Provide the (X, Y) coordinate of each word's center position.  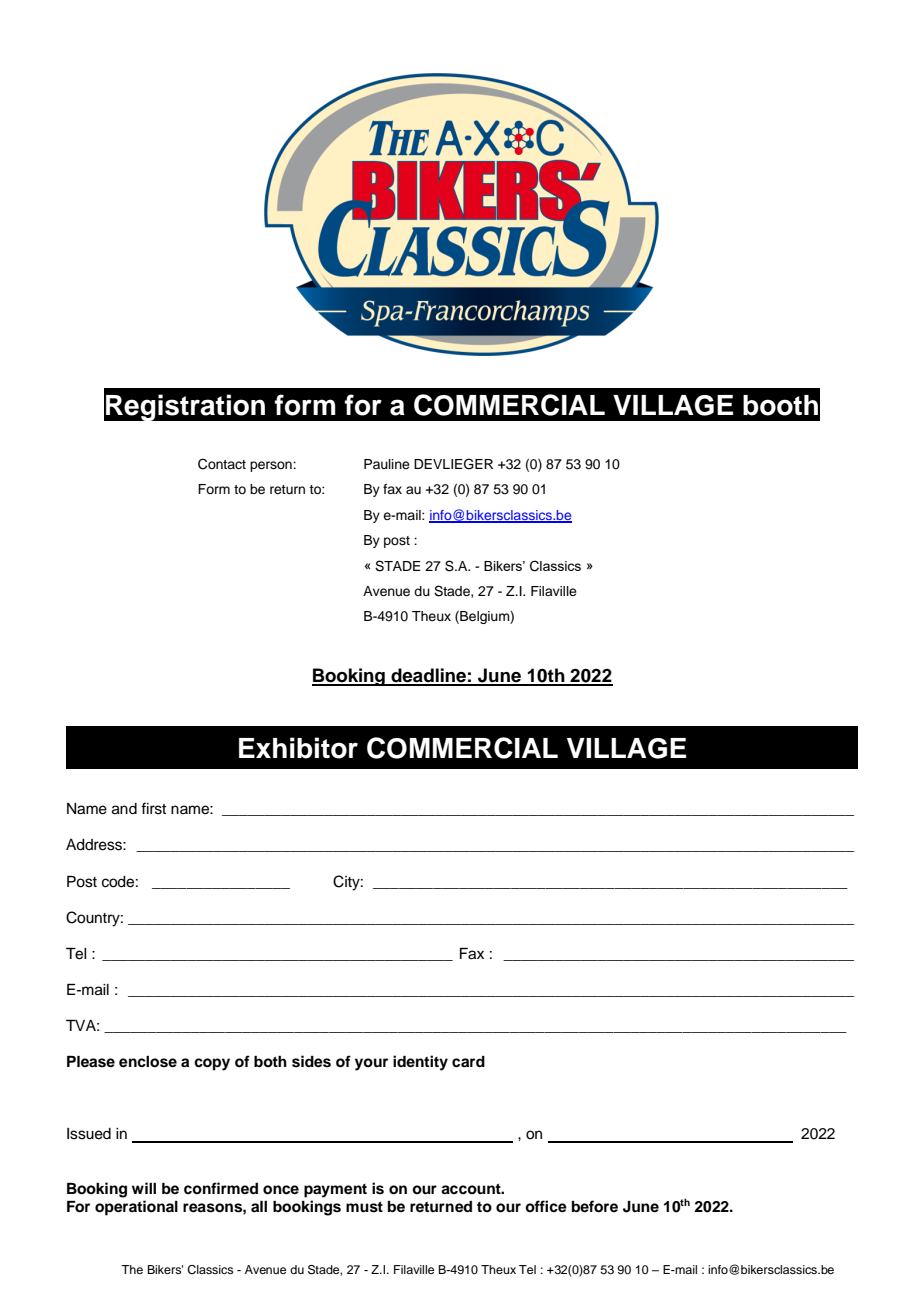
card (468, 1062)
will (144, 1188)
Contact (222, 464)
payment (335, 1191)
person (272, 466)
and (124, 809)
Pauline (387, 464)
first (153, 808)
